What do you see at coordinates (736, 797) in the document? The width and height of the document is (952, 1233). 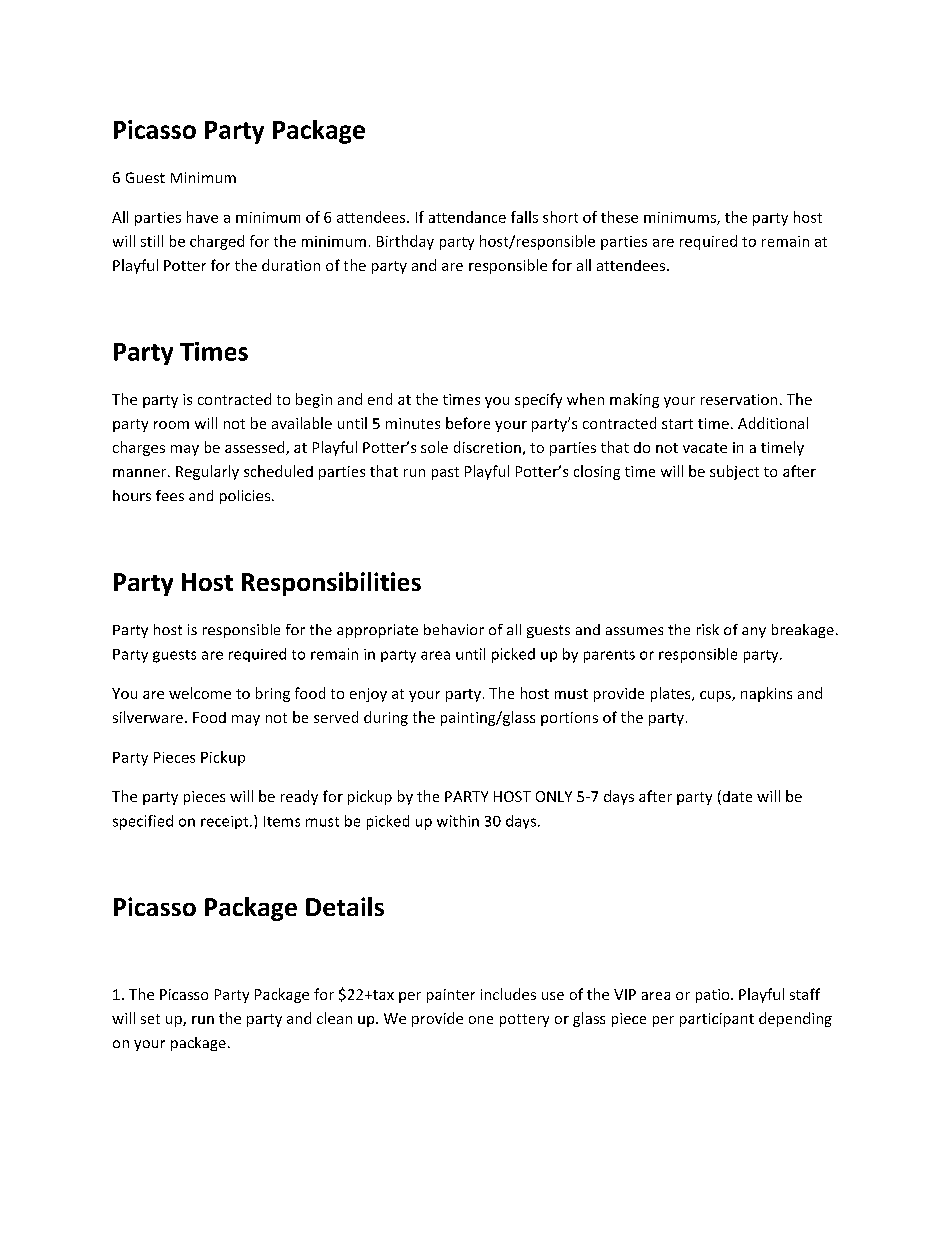 I see `date` at bounding box center [736, 797].
